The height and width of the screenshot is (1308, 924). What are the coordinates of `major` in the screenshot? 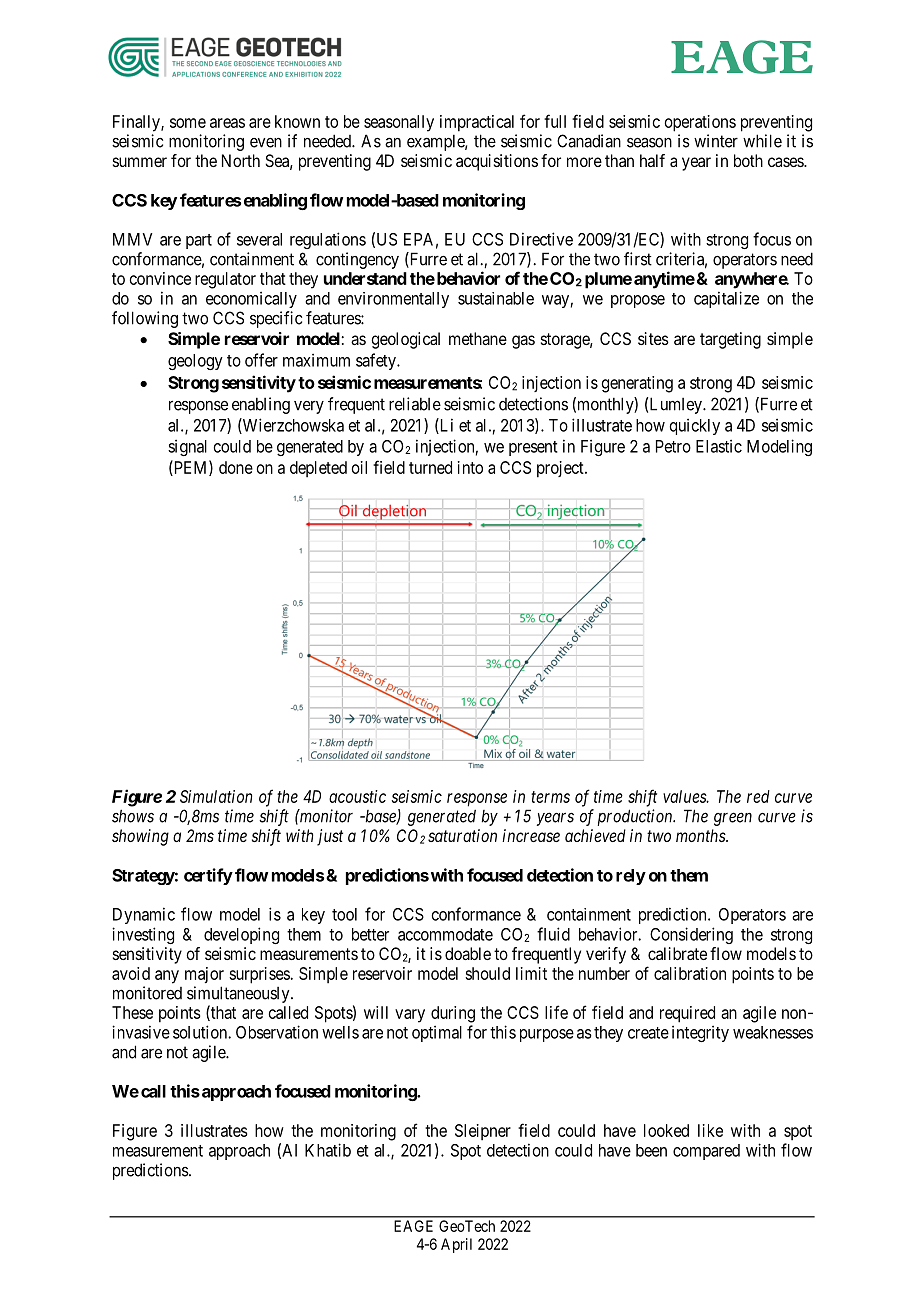 It's located at (204, 975).
